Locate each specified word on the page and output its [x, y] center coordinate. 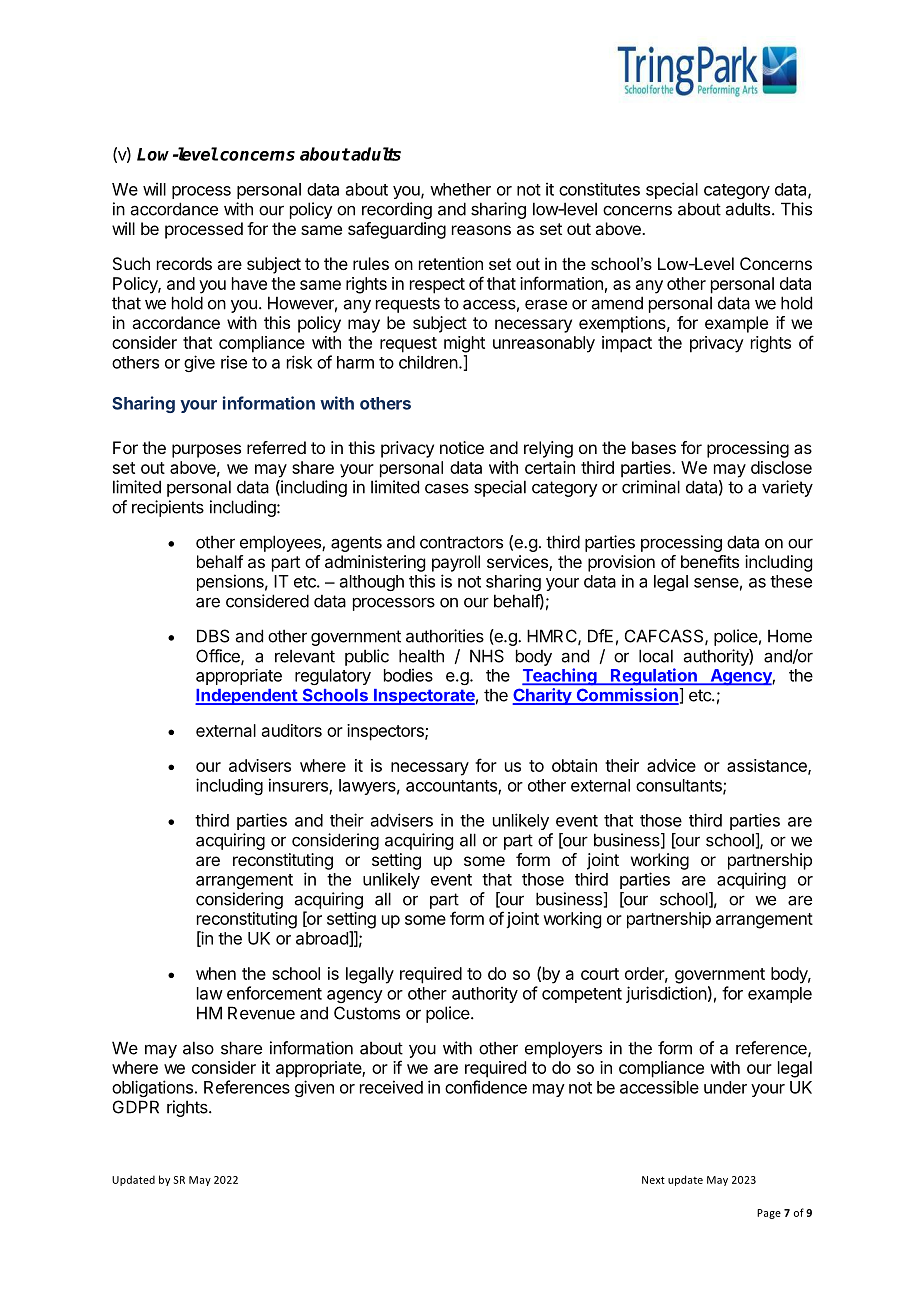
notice [462, 447]
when [216, 973]
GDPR [136, 1107]
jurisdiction [666, 994]
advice [671, 765]
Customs [367, 1013]
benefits [710, 561]
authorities [445, 636]
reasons [481, 230]
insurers [299, 786]
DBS [213, 636]
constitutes [599, 189]
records [184, 263]
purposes [206, 451]
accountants [452, 787]
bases [654, 447]
